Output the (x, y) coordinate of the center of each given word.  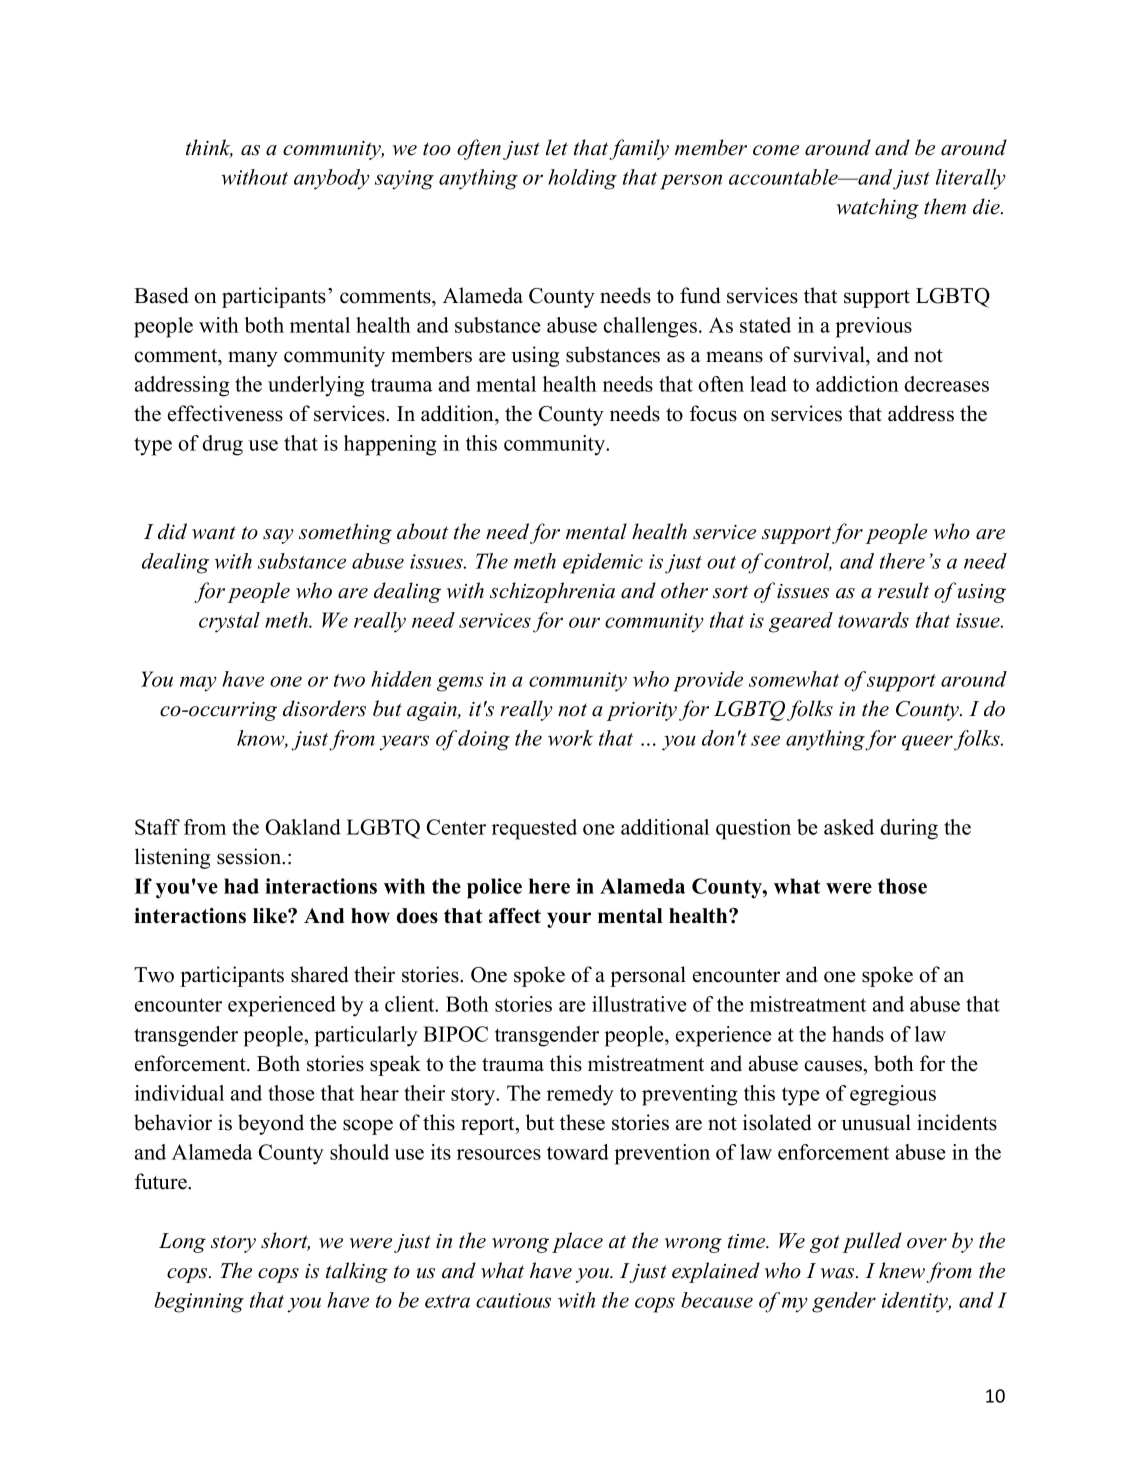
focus (713, 413)
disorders (324, 708)
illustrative (639, 1004)
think (209, 148)
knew (902, 1270)
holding (582, 179)
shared (319, 974)
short (285, 1241)
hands (858, 1034)
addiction (857, 384)
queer (928, 743)
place (577, 1242)
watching (878, 208)
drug (222, 445)
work (570, 738)
